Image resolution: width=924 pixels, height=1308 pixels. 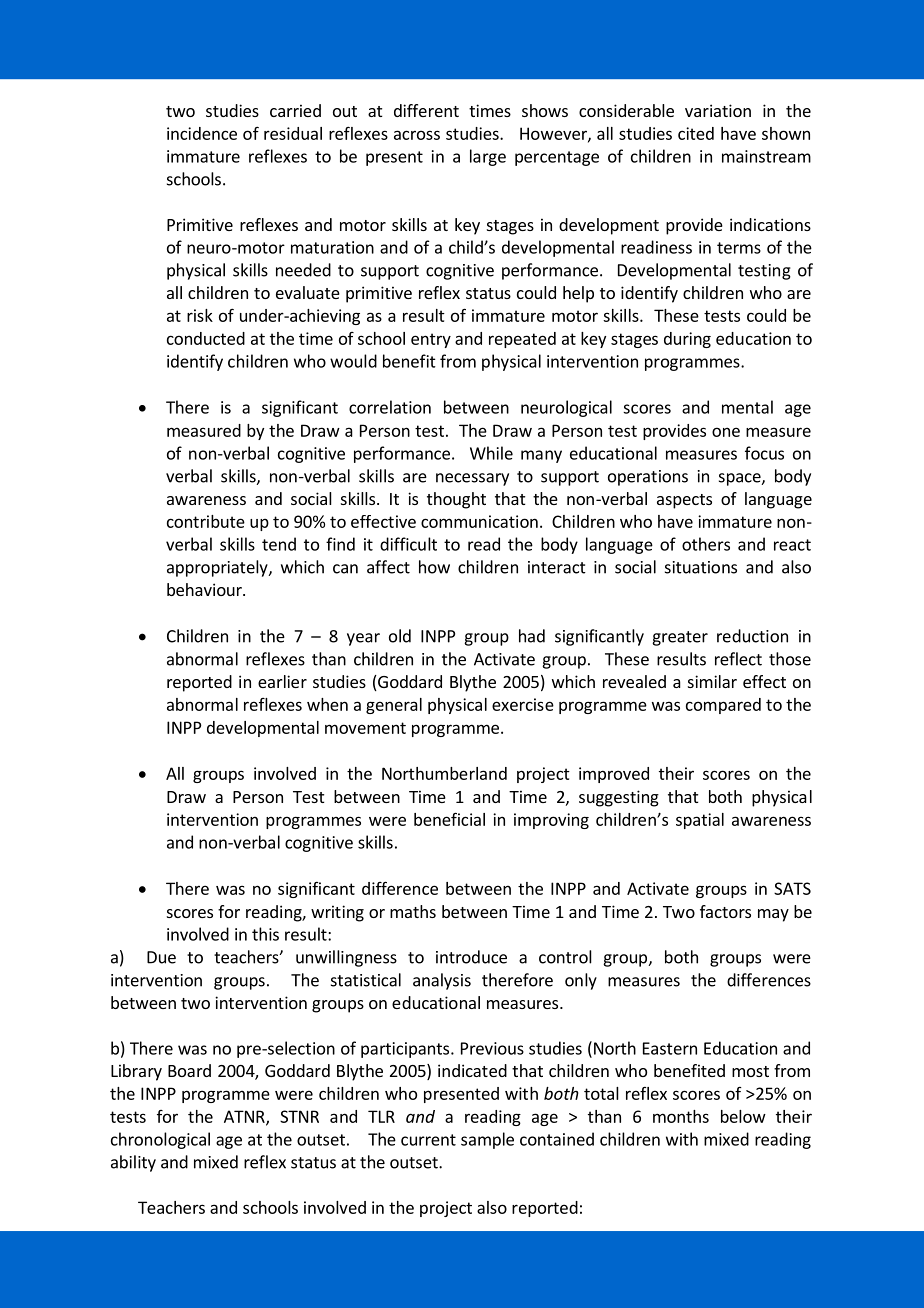 What do you see at coordinates (206, 338) in the screenshot?
I see `conducted` at bounding box center [206, 338].
